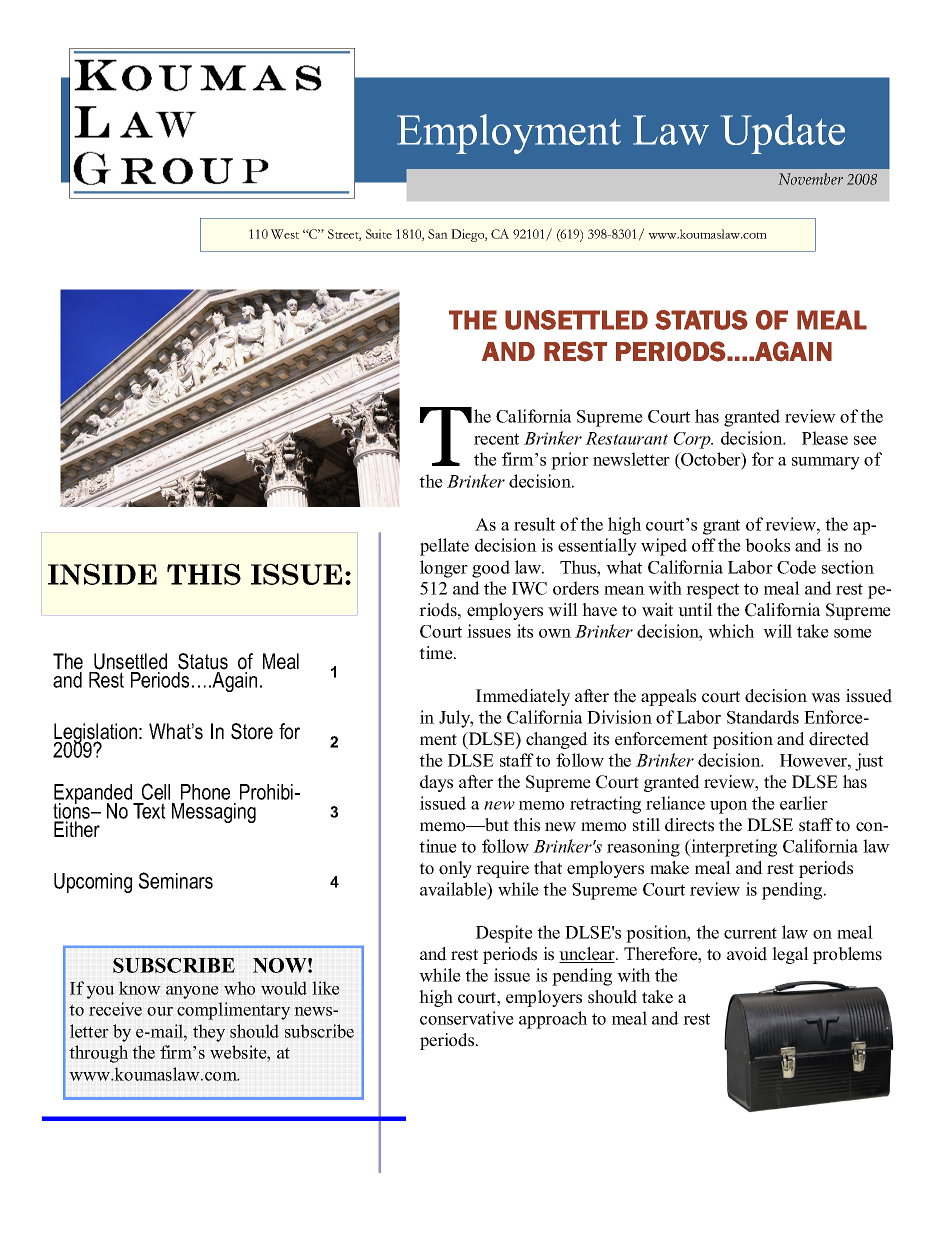 This image has height=1233, width=952. I want to click on INSIDE, so click(102, 574).
